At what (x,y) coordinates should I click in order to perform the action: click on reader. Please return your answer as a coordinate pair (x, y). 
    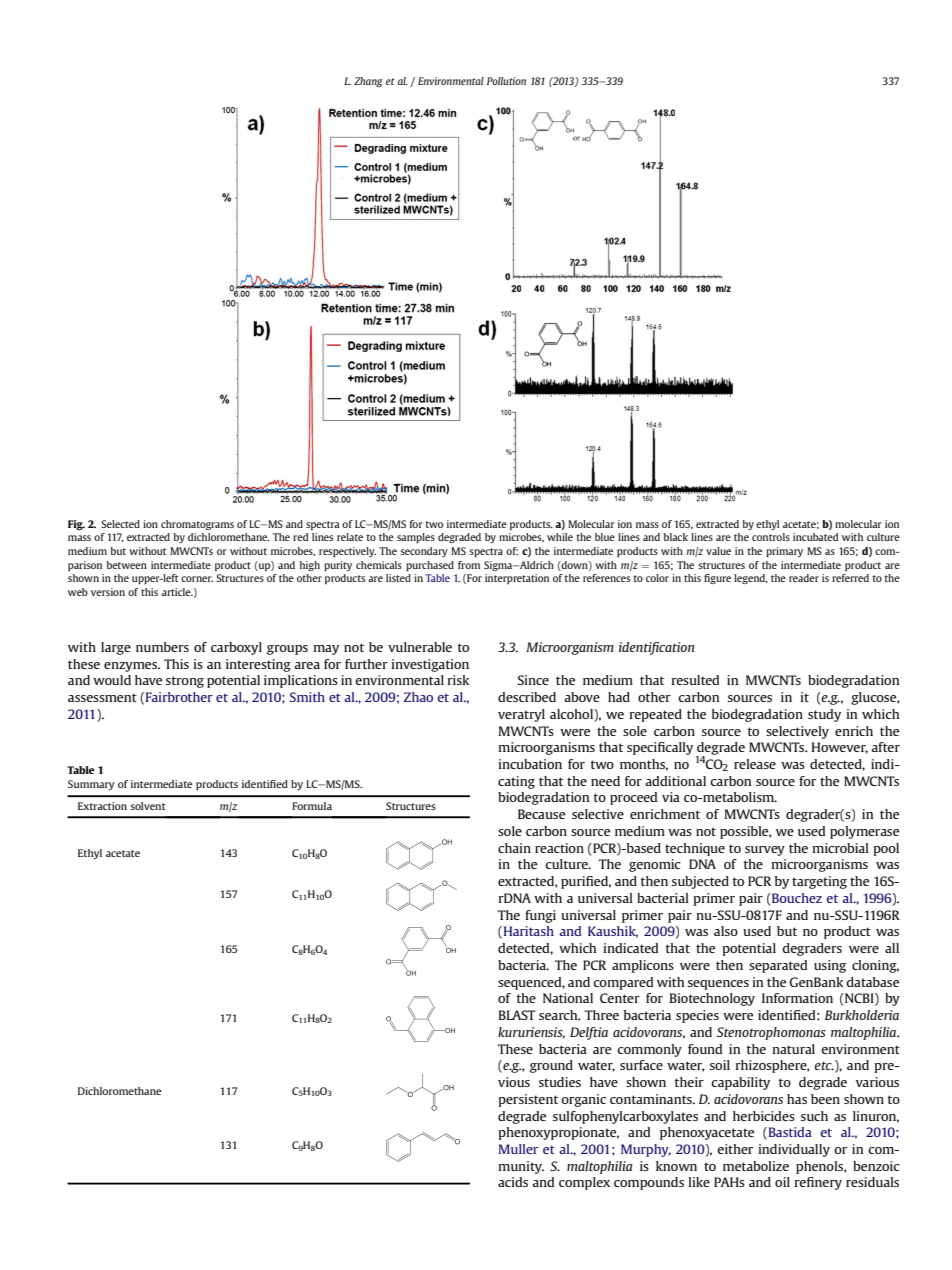
    Looking at the image, I should click on (804, 578).
